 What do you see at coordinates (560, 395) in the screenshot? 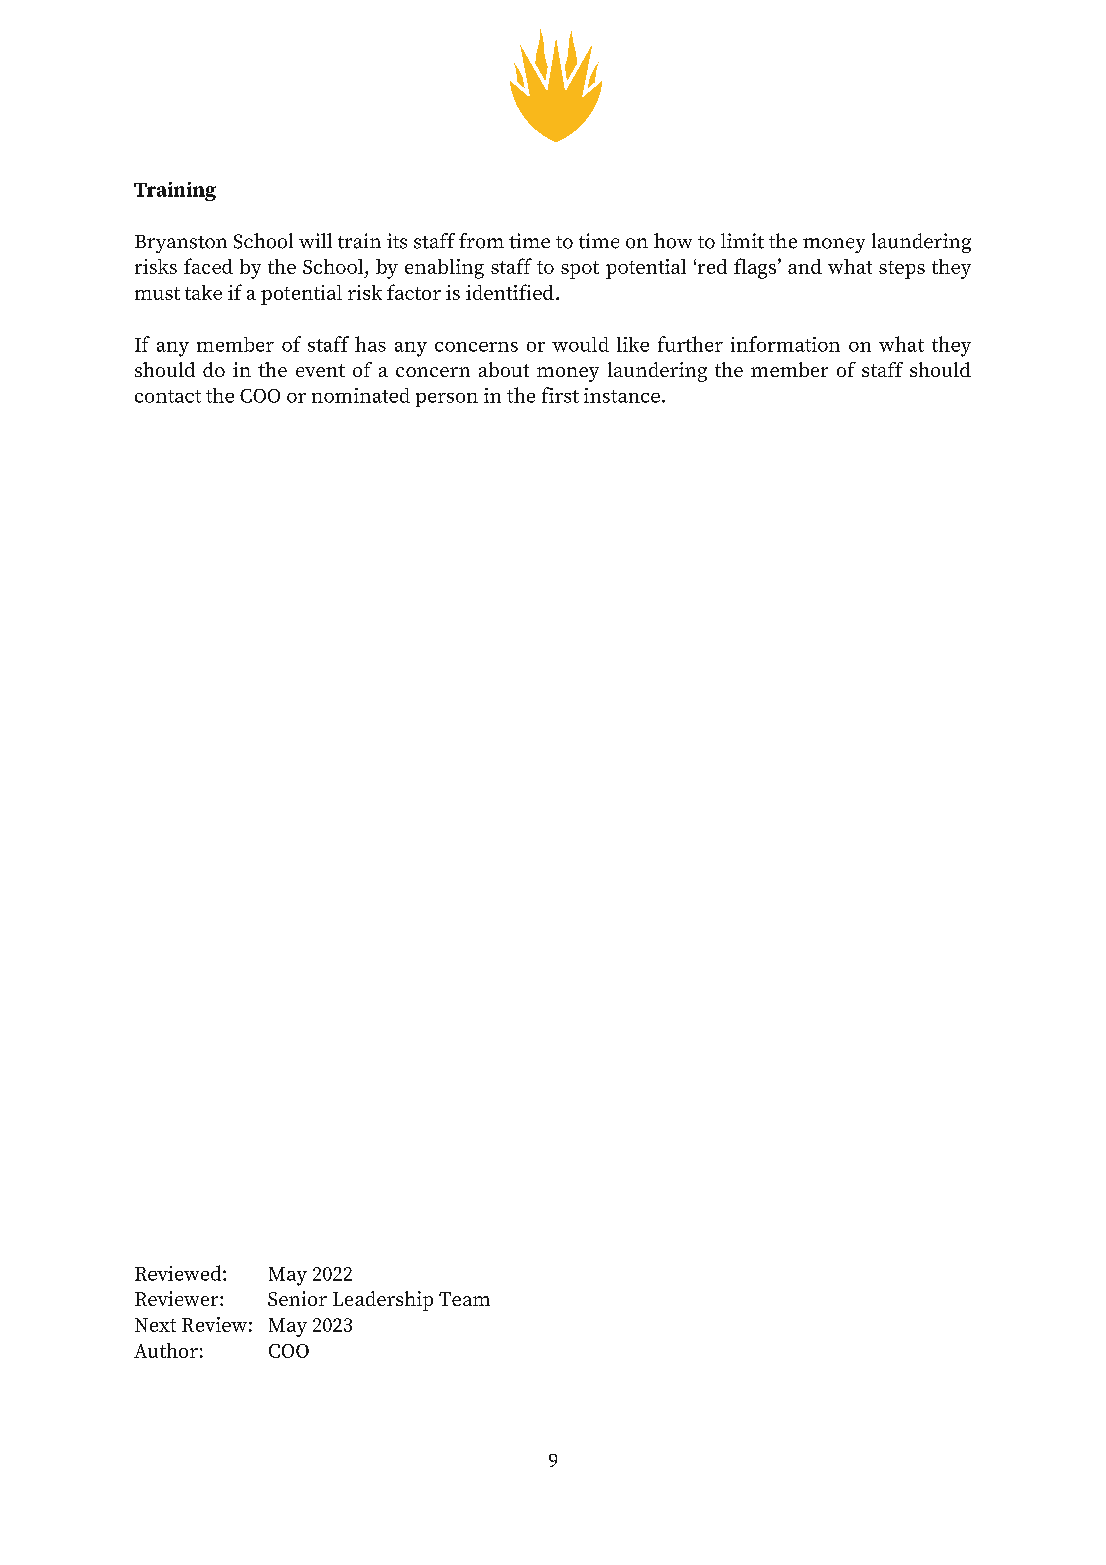
I see `first` at bounding box center [560, 395].
